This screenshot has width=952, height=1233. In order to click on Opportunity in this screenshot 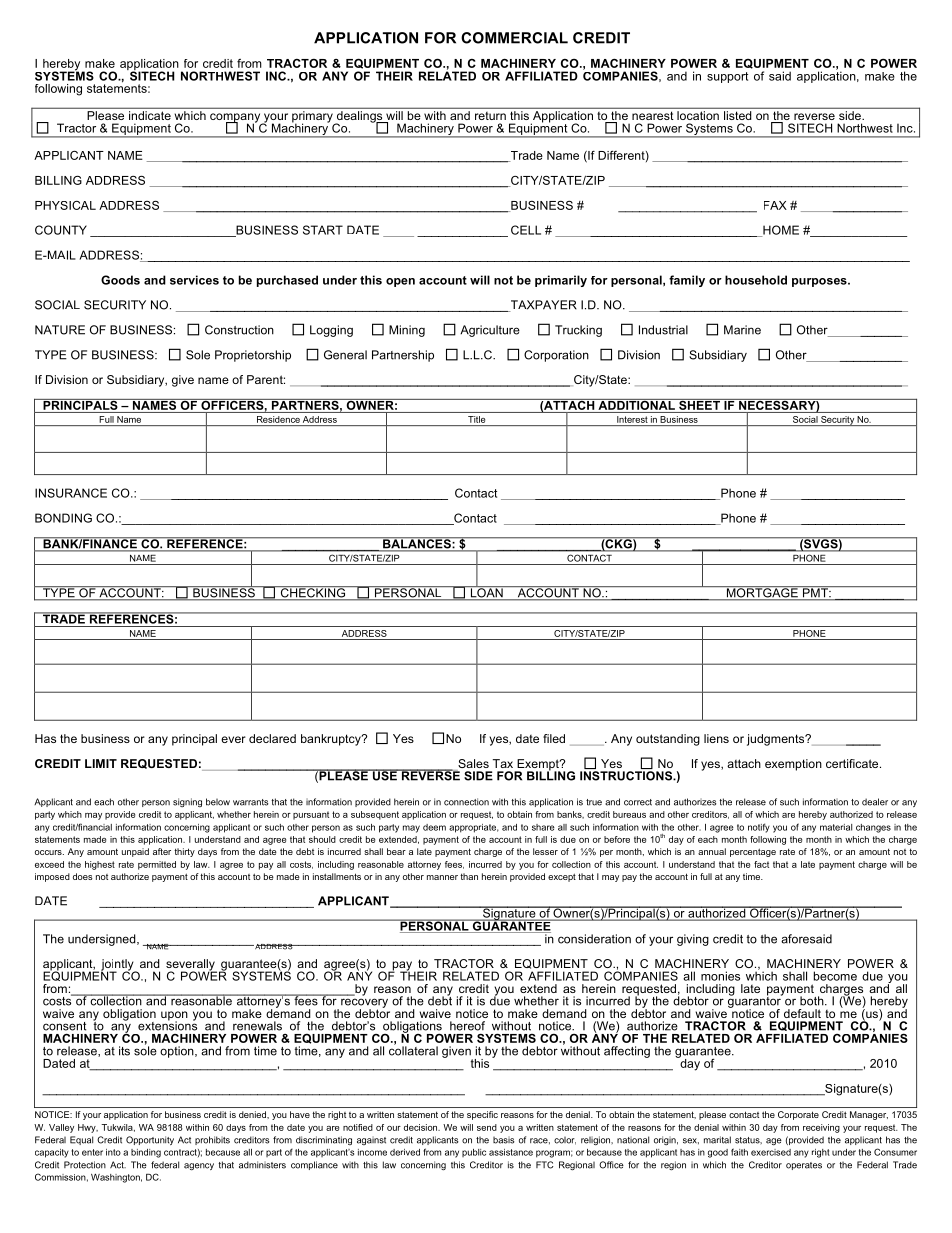, I will do `click(150, 1140)`.
